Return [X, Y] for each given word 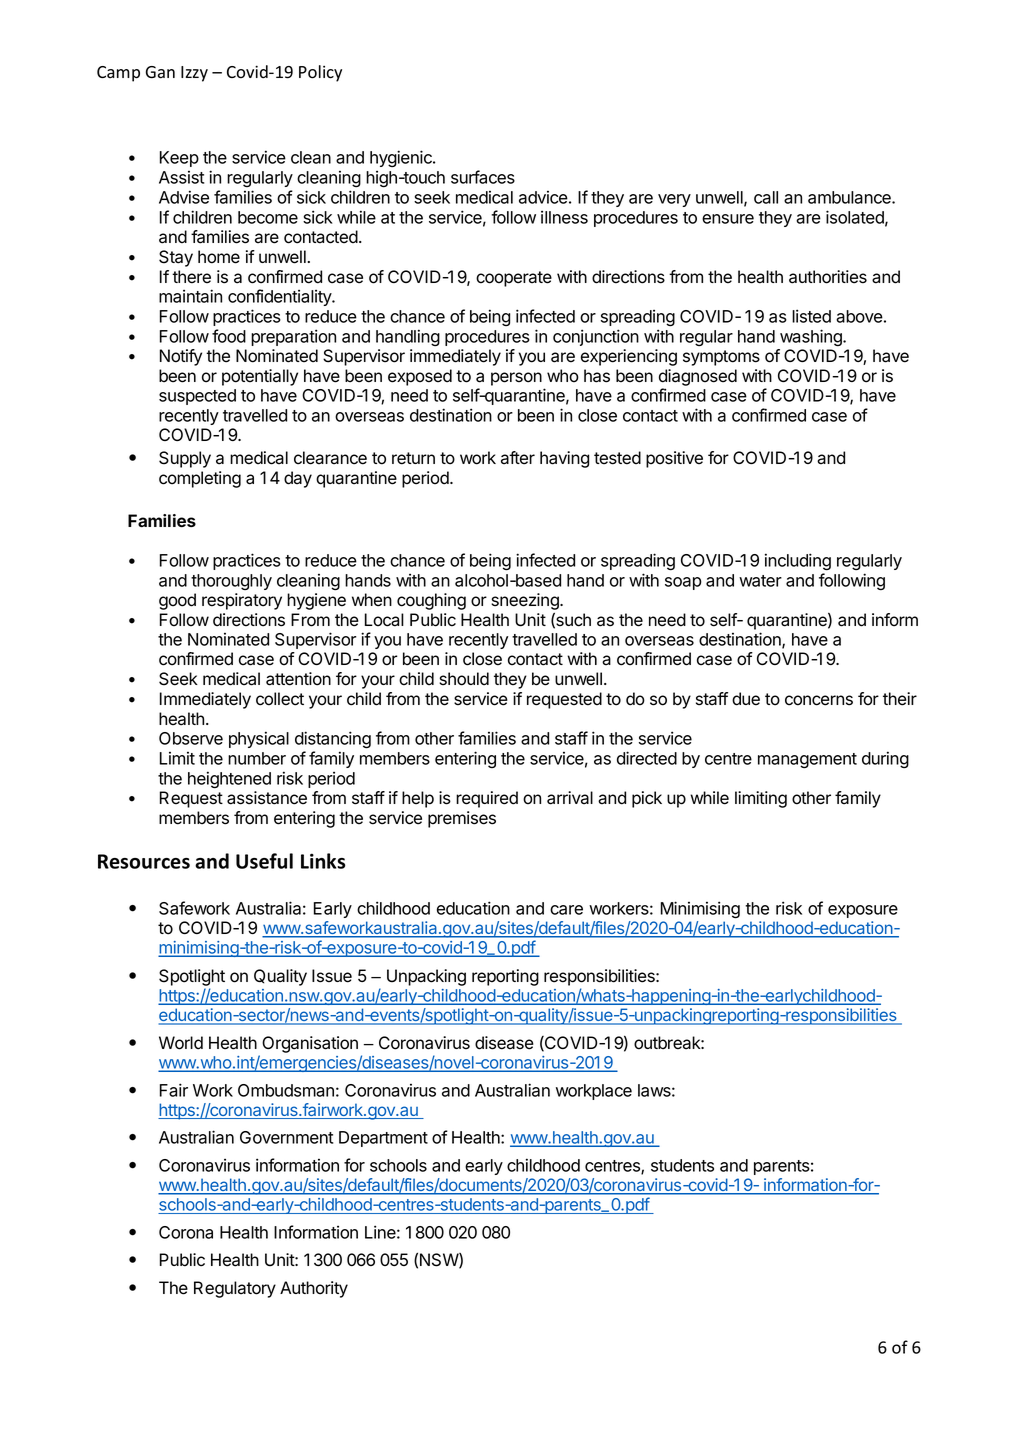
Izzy [194, 74]
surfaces [483, 177]
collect [280, 699]
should [464, 679]
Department [383, 1139]
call [766, 197]
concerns [819, 700]
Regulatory [235, 1289]
